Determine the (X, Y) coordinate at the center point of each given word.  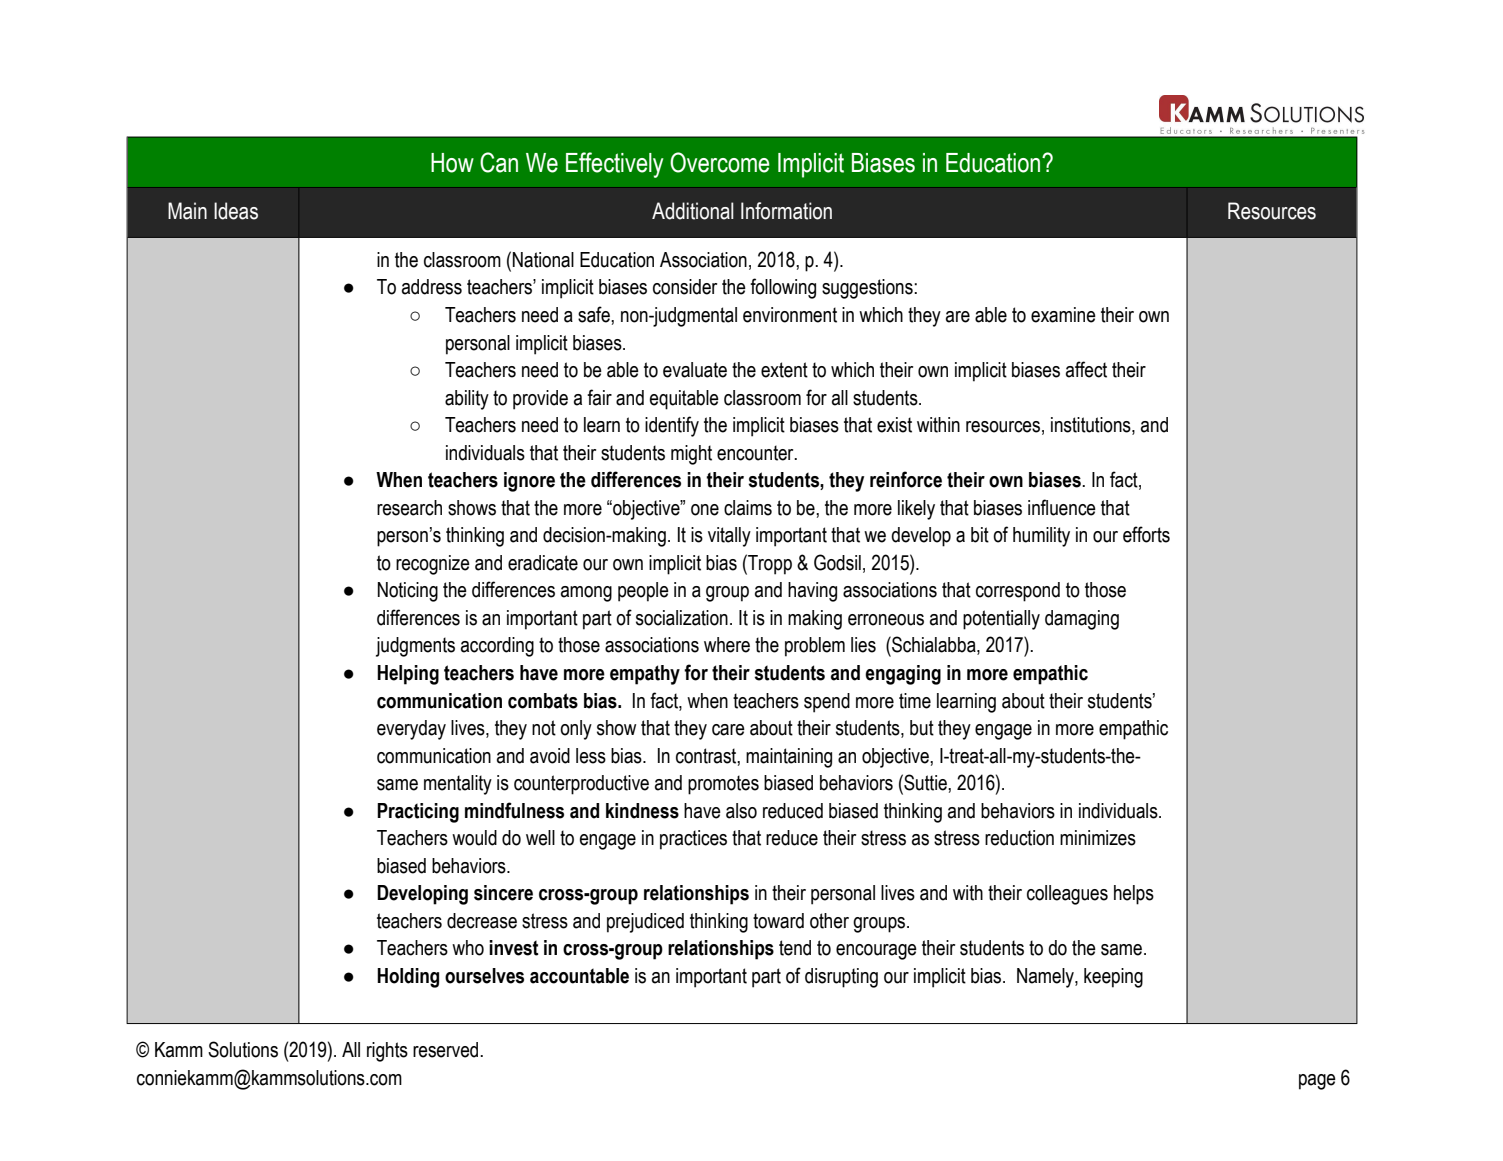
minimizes (1098, 838)
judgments (415, 647)
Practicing (418, 813)
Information (786, 211)
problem (815, 647)
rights (387, 1052)
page (1317, 1082)
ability (467, 400)
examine (1063, 315)
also (741, 811)
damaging (1082, 620)
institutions (1092, 426)
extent (784, 370)
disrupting (841, 978)
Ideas (236, 211)
